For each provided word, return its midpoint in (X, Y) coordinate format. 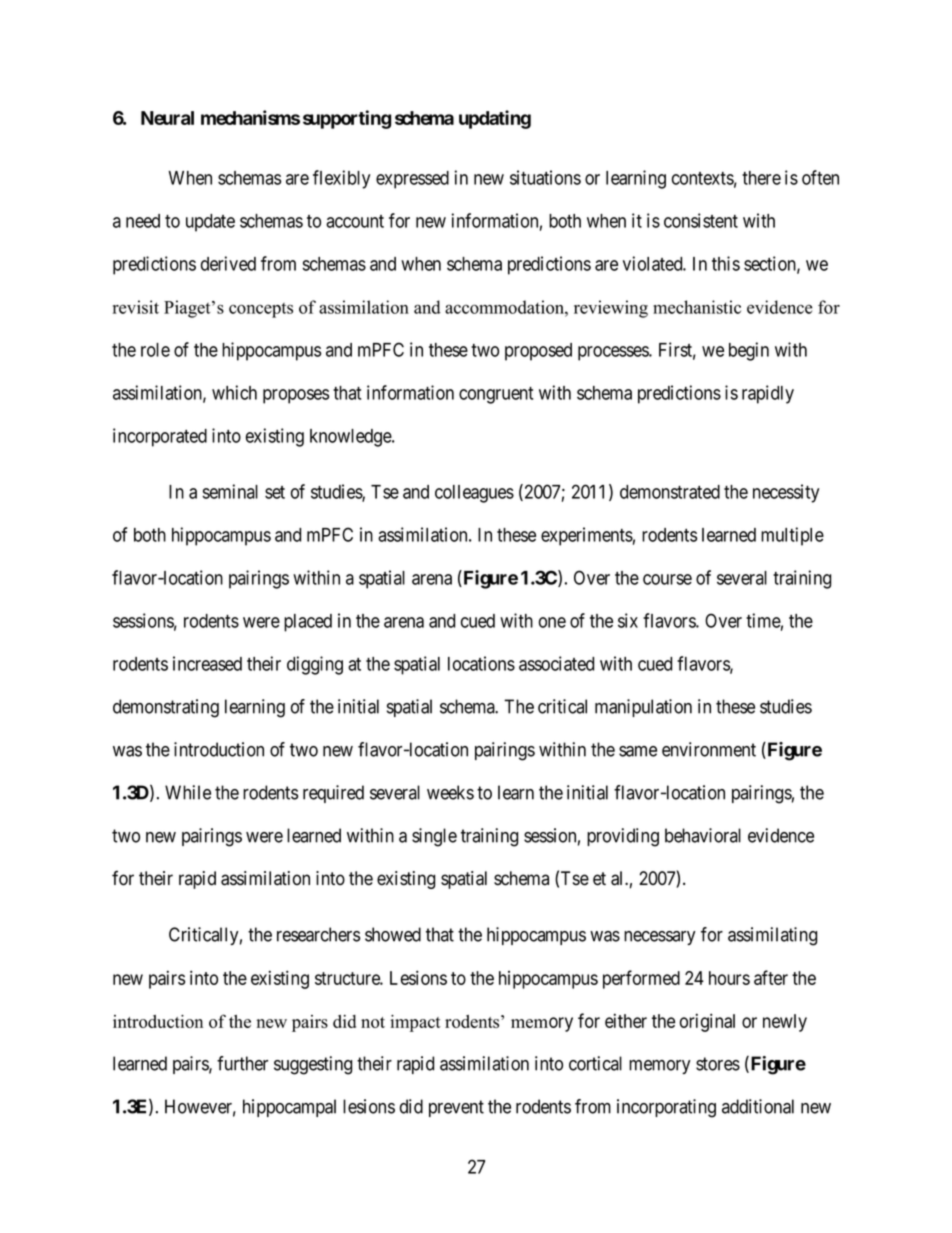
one (552, 622)
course (667, 579)
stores (718, 1064)
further (242, 1063)
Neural (167, 118)
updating (495, 119)
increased (207, 663)
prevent (456, 1108)
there (761, 178)
